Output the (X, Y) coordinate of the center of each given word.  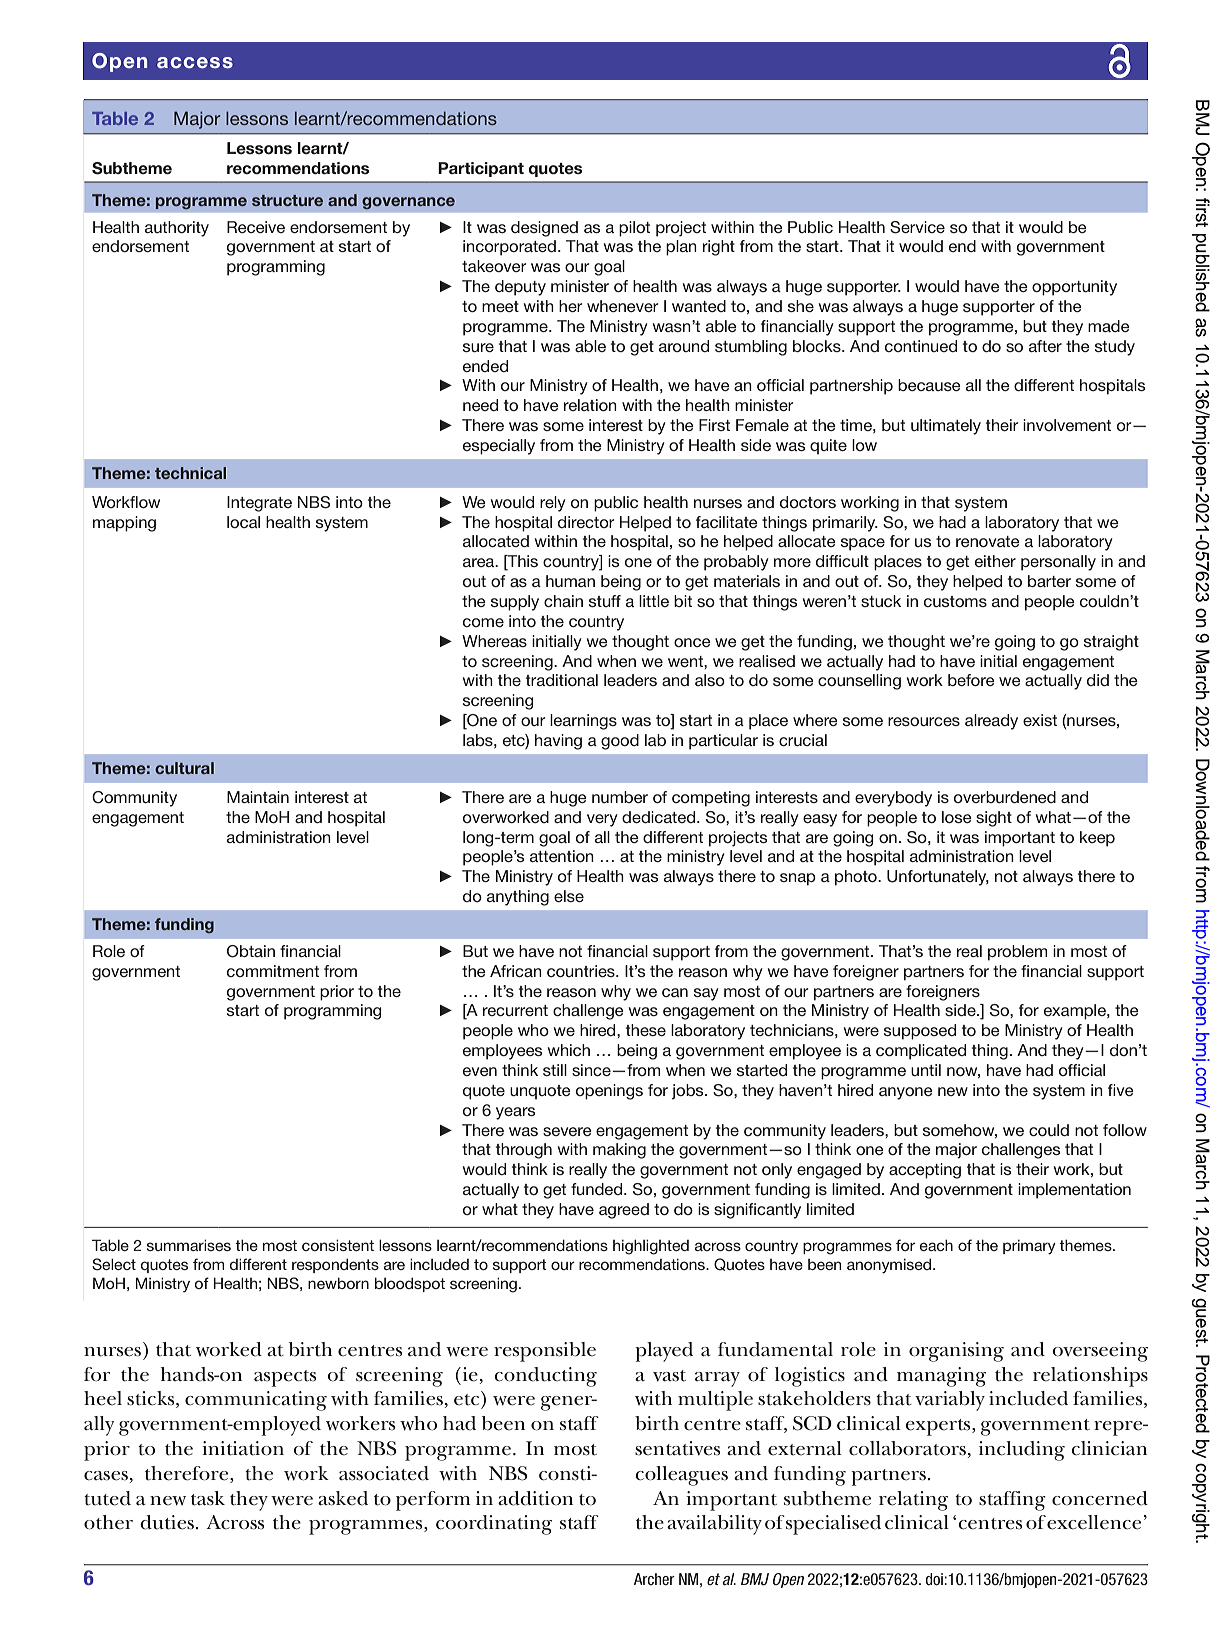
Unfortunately (938, 878)
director (586, 522)
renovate (988, 541)
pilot (634, 229)
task (208, 1498)
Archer (654, 1579)
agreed (624, 1211)
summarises (189, 1245)
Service (917, 227)
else (569, 896)
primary (1029, 1247)
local (243, 522)
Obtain (251, 951)
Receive (256, 227)
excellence (1094, 1522)
